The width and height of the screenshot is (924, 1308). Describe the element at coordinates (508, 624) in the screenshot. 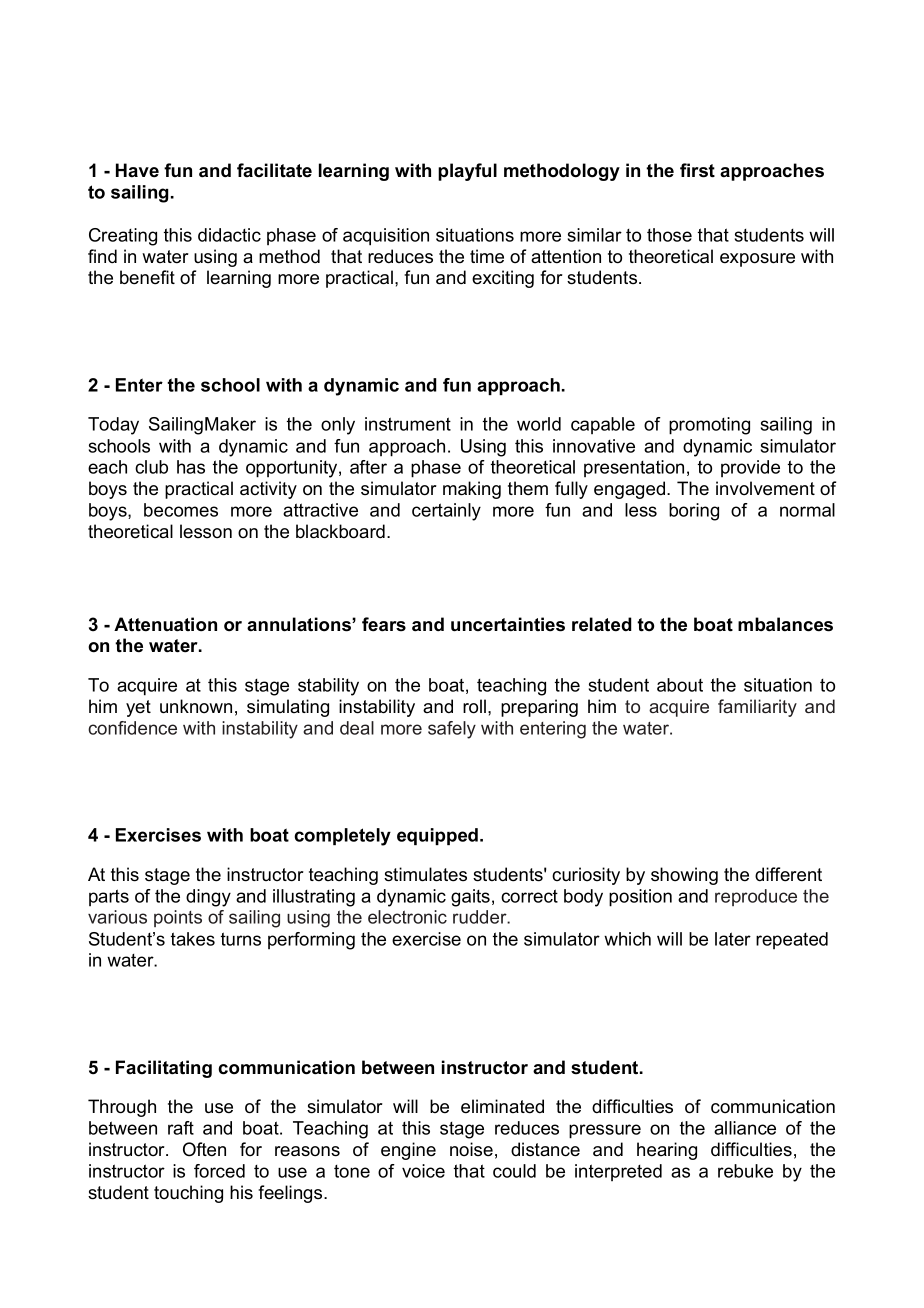

I see `uncertainties` at that location.
